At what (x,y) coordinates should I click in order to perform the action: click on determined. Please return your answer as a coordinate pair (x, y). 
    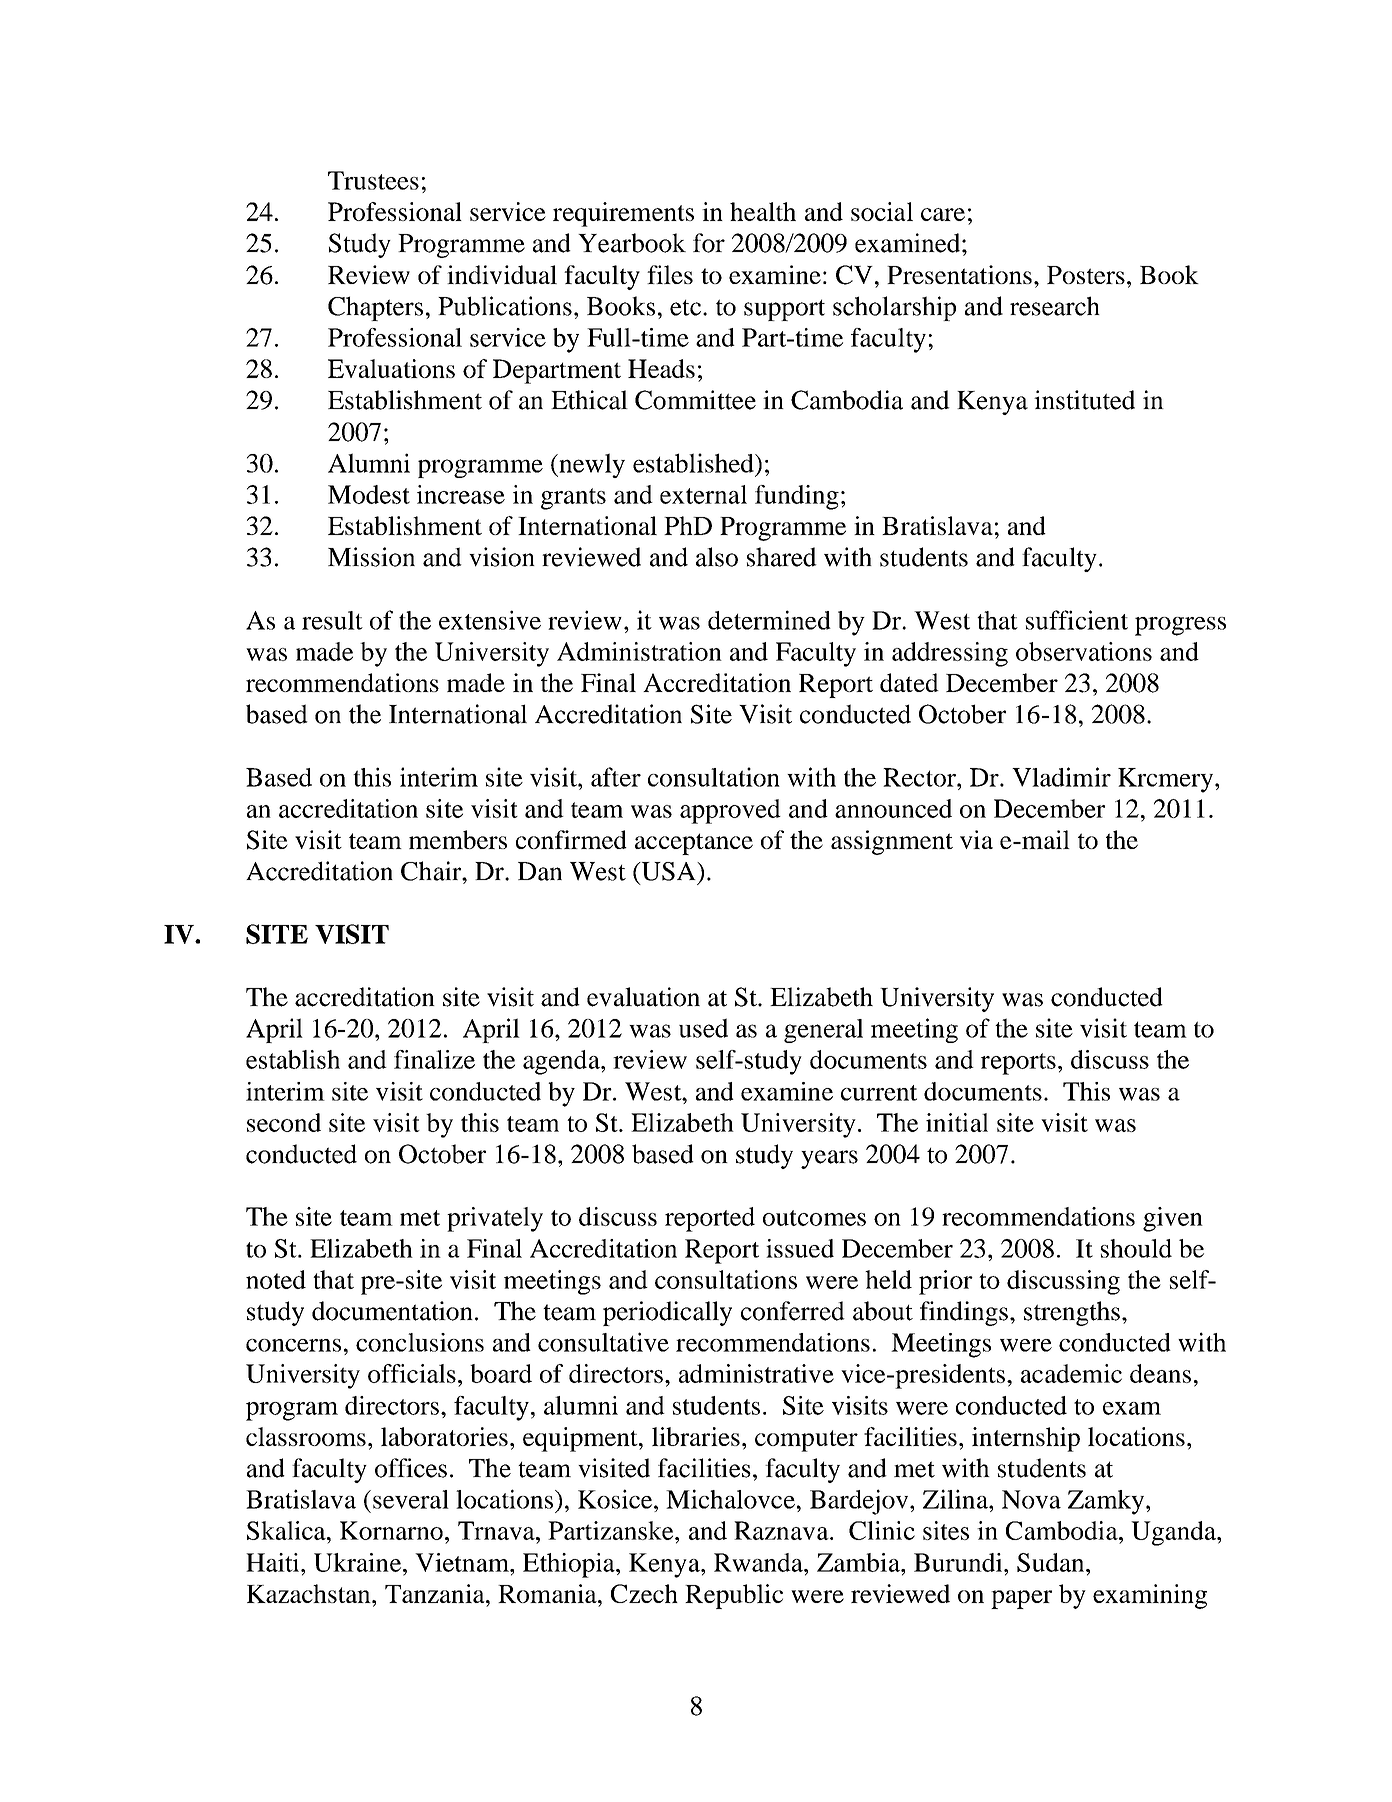
    Looking at the image, I should click on (769, 620).
